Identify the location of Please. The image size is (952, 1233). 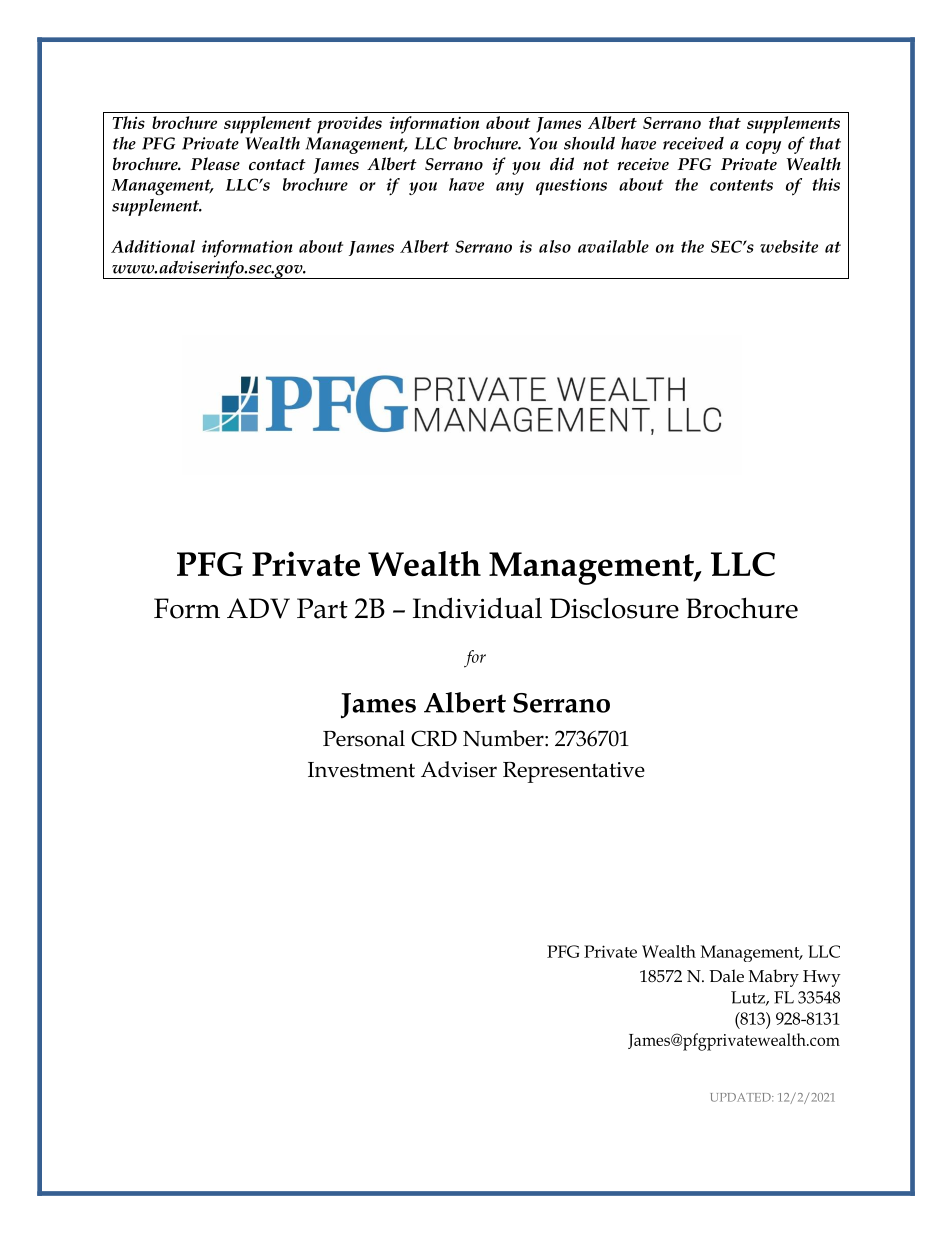
(215, 163).
